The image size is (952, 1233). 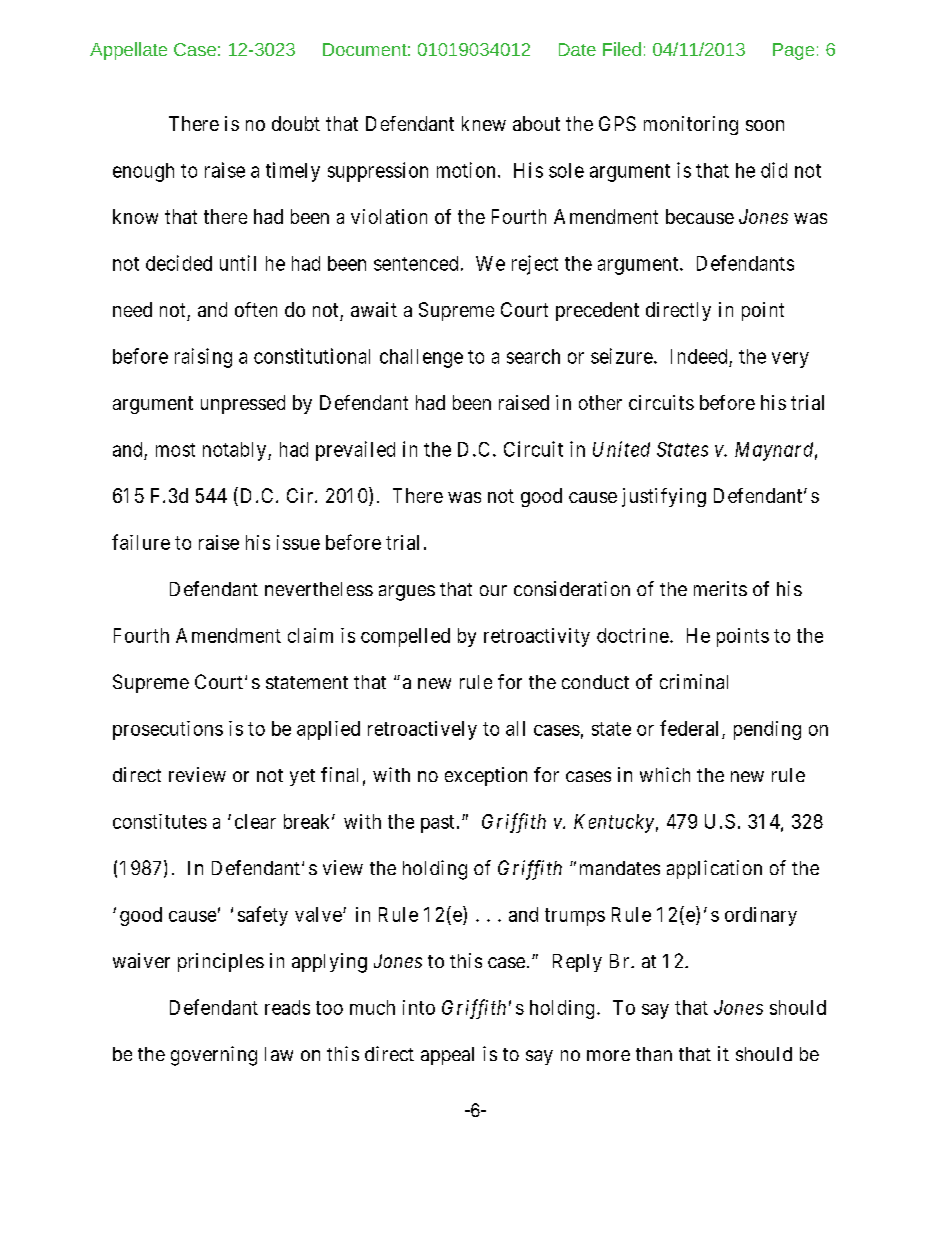 What do you see at coordinates (447, 1056) in the document?
I see `appeal` at bounding box center [447, 1056].
